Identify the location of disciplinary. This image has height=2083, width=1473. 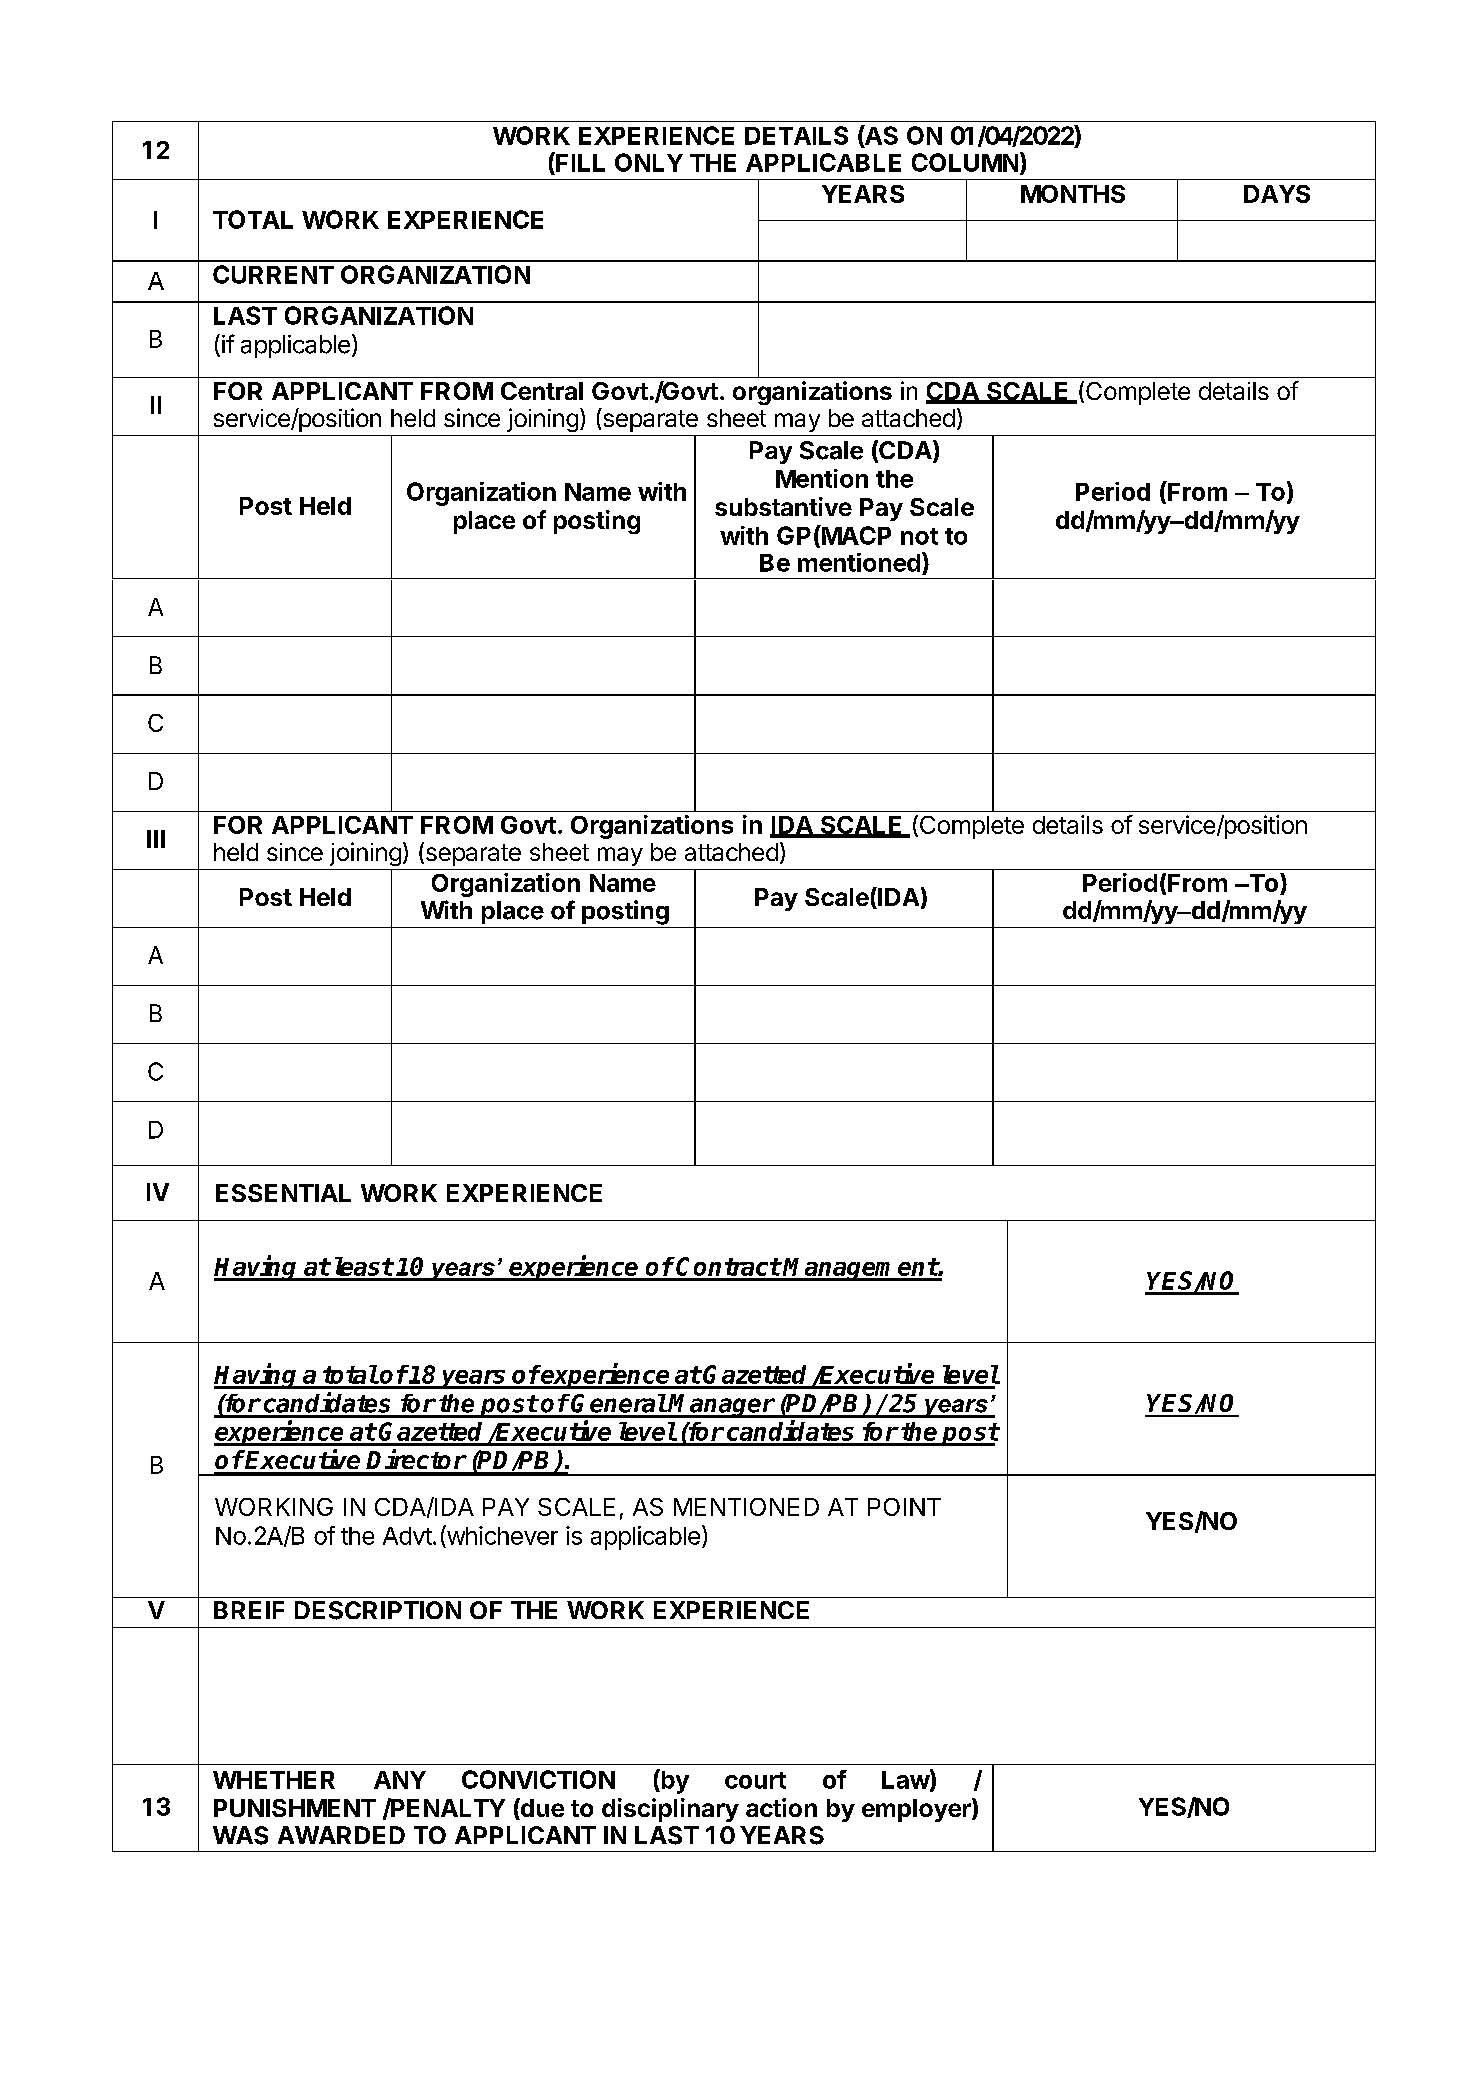
(670, 1810).
